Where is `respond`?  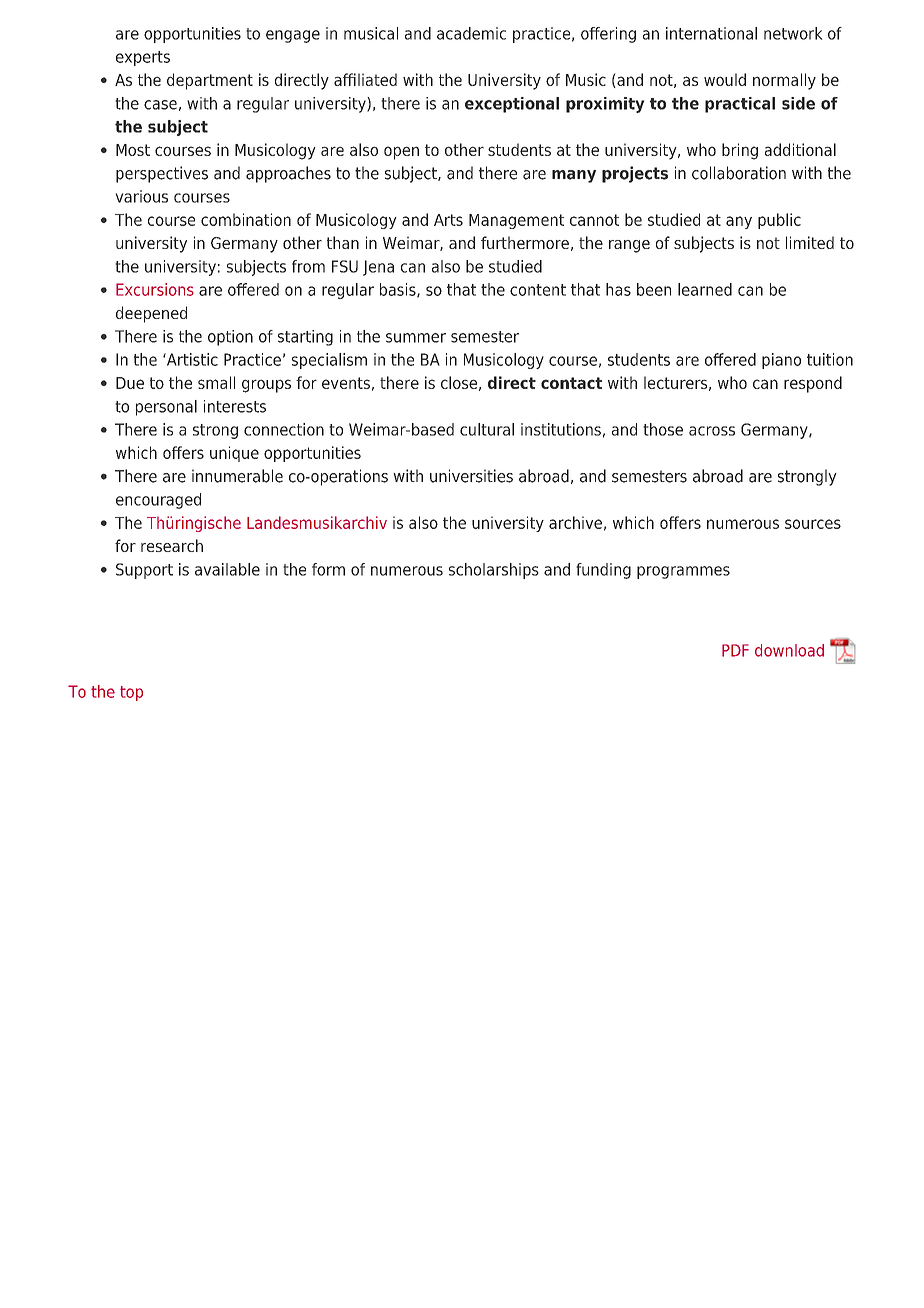
respond is located at coordinates (813, 384).
